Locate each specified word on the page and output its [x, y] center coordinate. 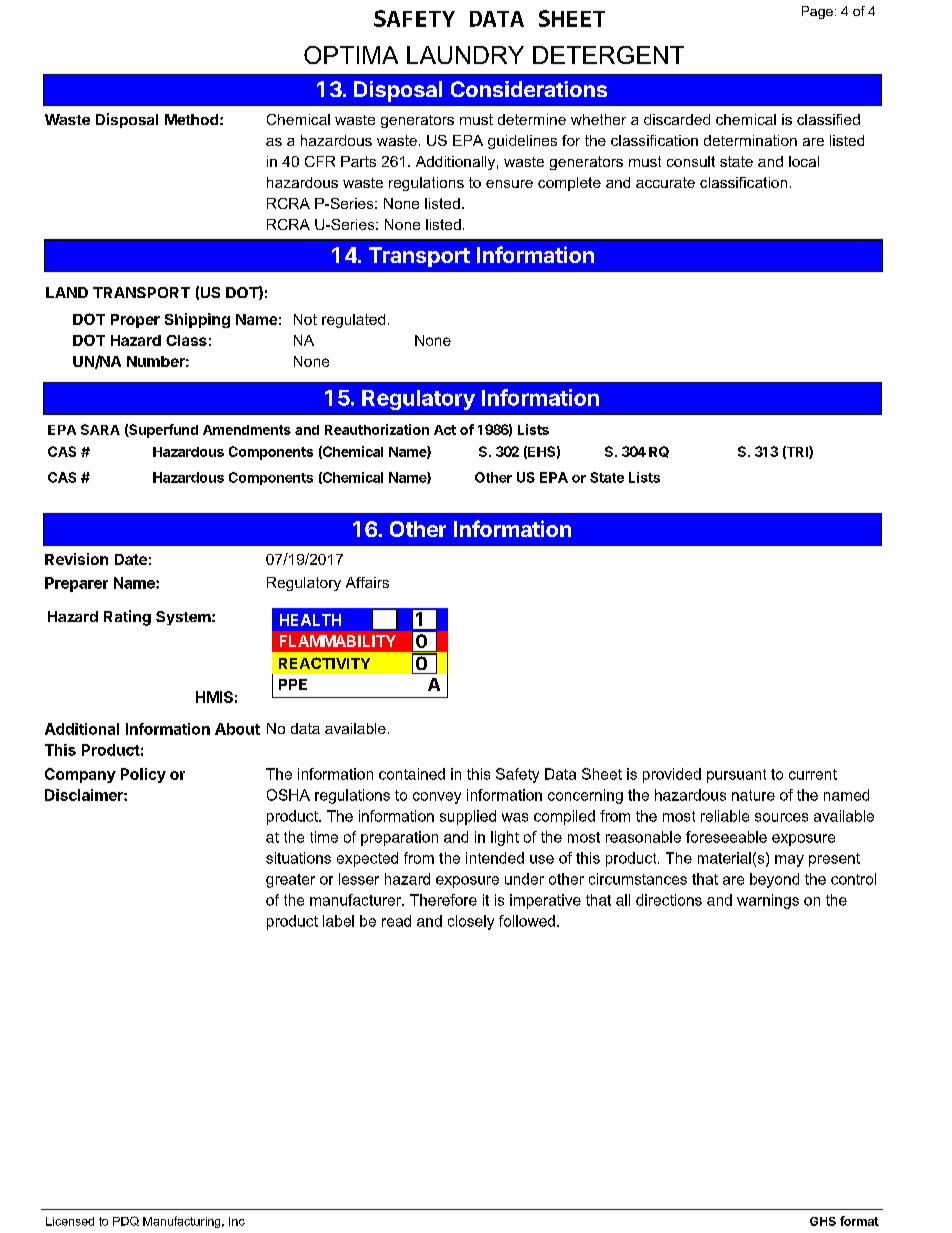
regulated [353, 321]
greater [290, 881]
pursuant [736, 776]
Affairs [367, 582]
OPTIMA [351, 55]
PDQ [126, 1221]
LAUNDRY [465, 55]
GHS [823, 1221]
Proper [135, 321]
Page [817, 12]
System [184, 618]
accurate [665, 182]
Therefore [443, 900]
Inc [237, 1221]
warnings [768, 901]
